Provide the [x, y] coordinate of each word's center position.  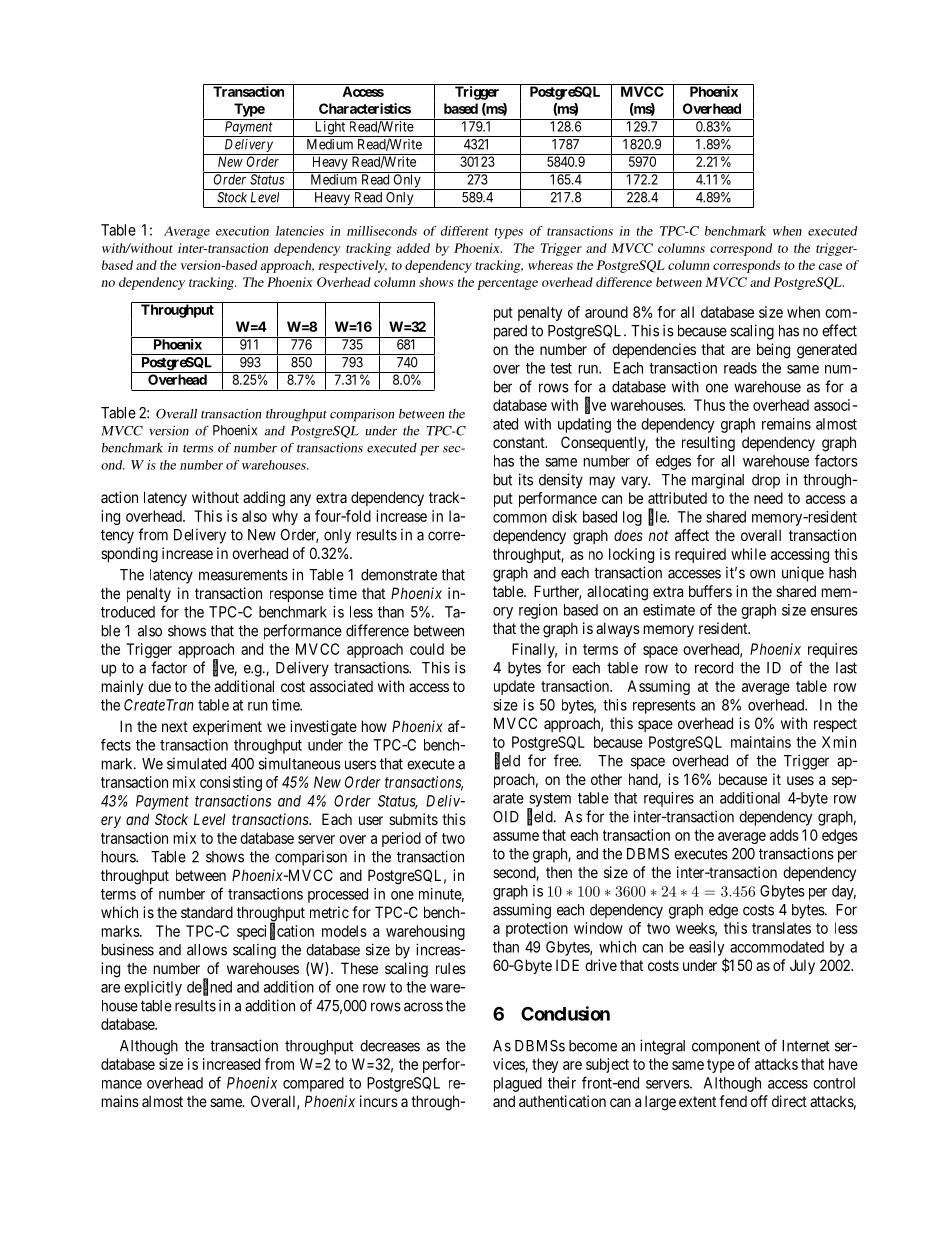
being [773, 351]
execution [242, 231]
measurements [243, 575]
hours [119, 857]
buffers [710, 591]
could [427, 649]
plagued [518, 1084]
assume [516, 836]
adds [784, 835]
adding [264, 499]
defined [209, 987]
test [561, 368]
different [465, 231]
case [830, 266]
